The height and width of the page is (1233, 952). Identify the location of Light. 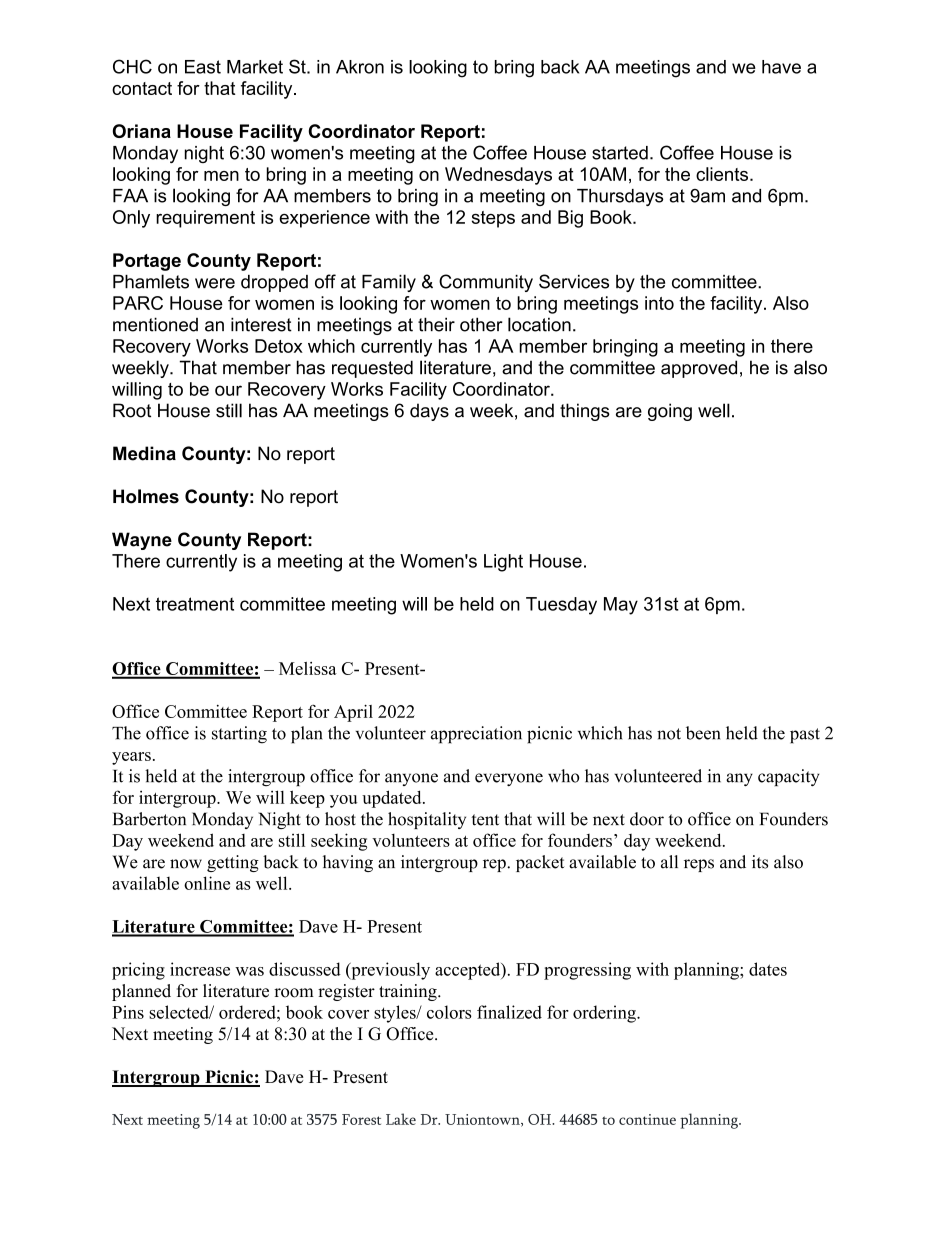
(503, 563).
